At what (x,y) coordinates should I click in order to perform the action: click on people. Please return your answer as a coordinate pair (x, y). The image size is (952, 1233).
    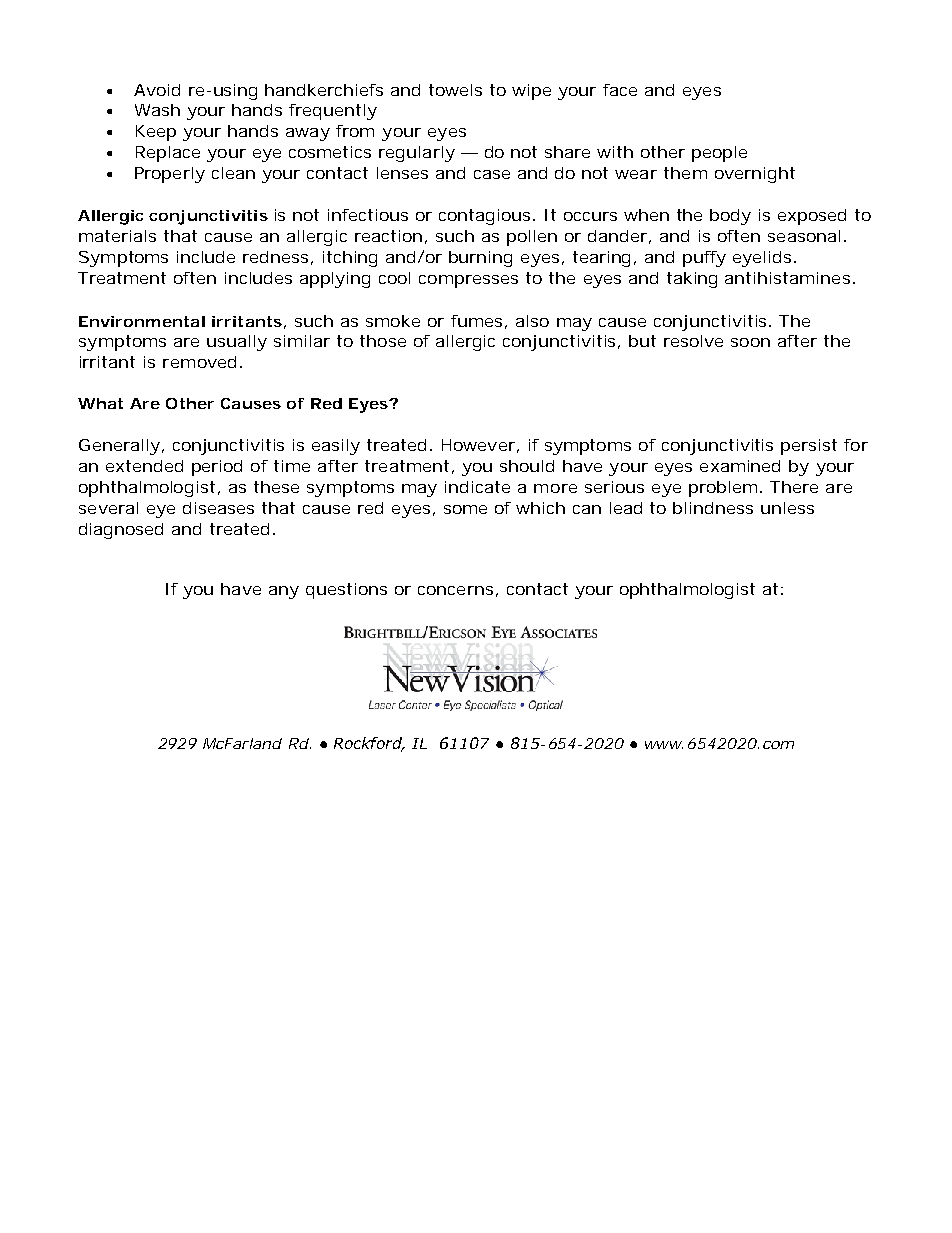
    Looking at the image, I should click on (719, 154).
